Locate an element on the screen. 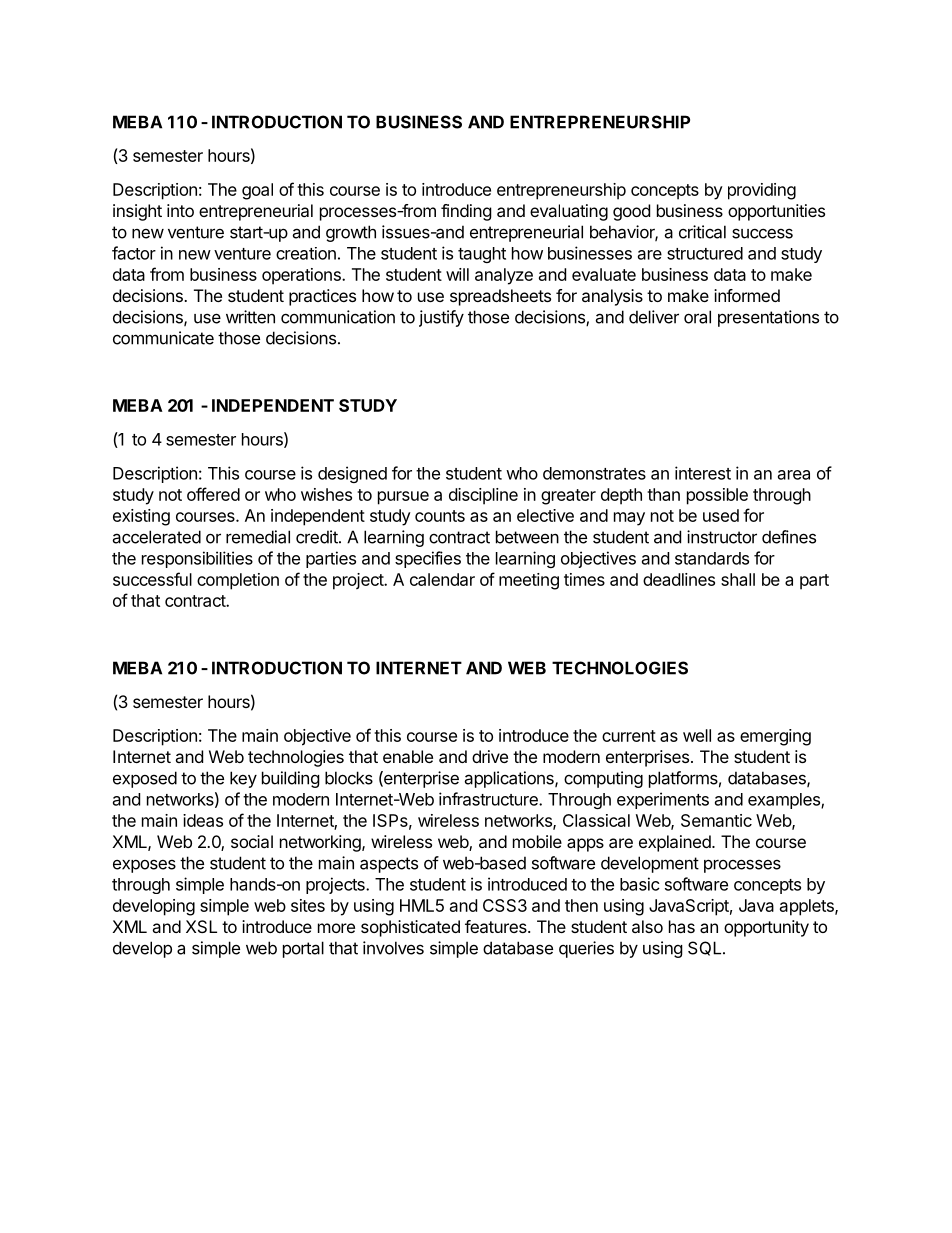 Image resolution: width=952 pixels, height=1233 pixels. drive is located at coordinates (490, 756).
